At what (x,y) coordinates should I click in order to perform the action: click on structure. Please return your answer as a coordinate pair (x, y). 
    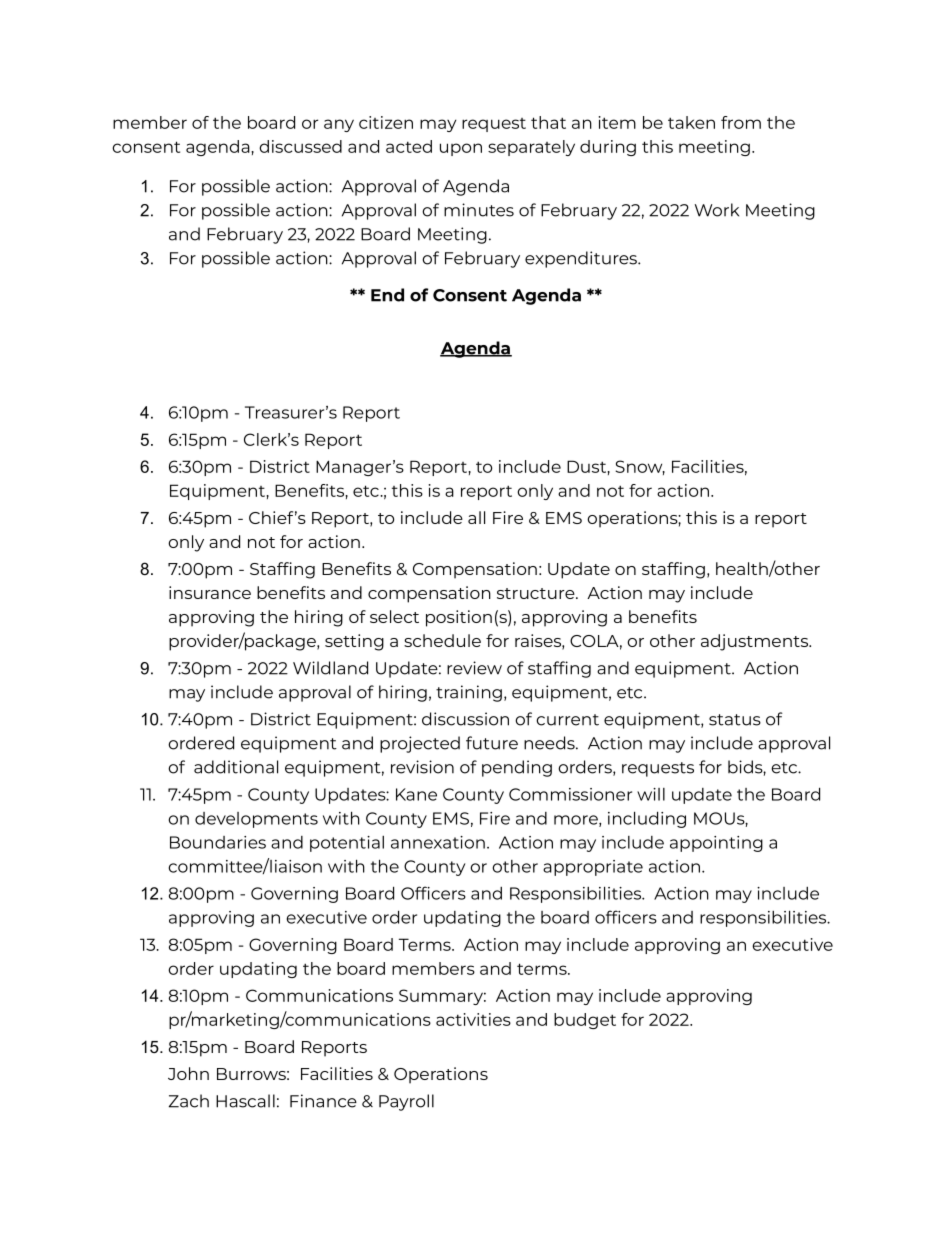
    Looking at the image, I should click on (537, 593).
